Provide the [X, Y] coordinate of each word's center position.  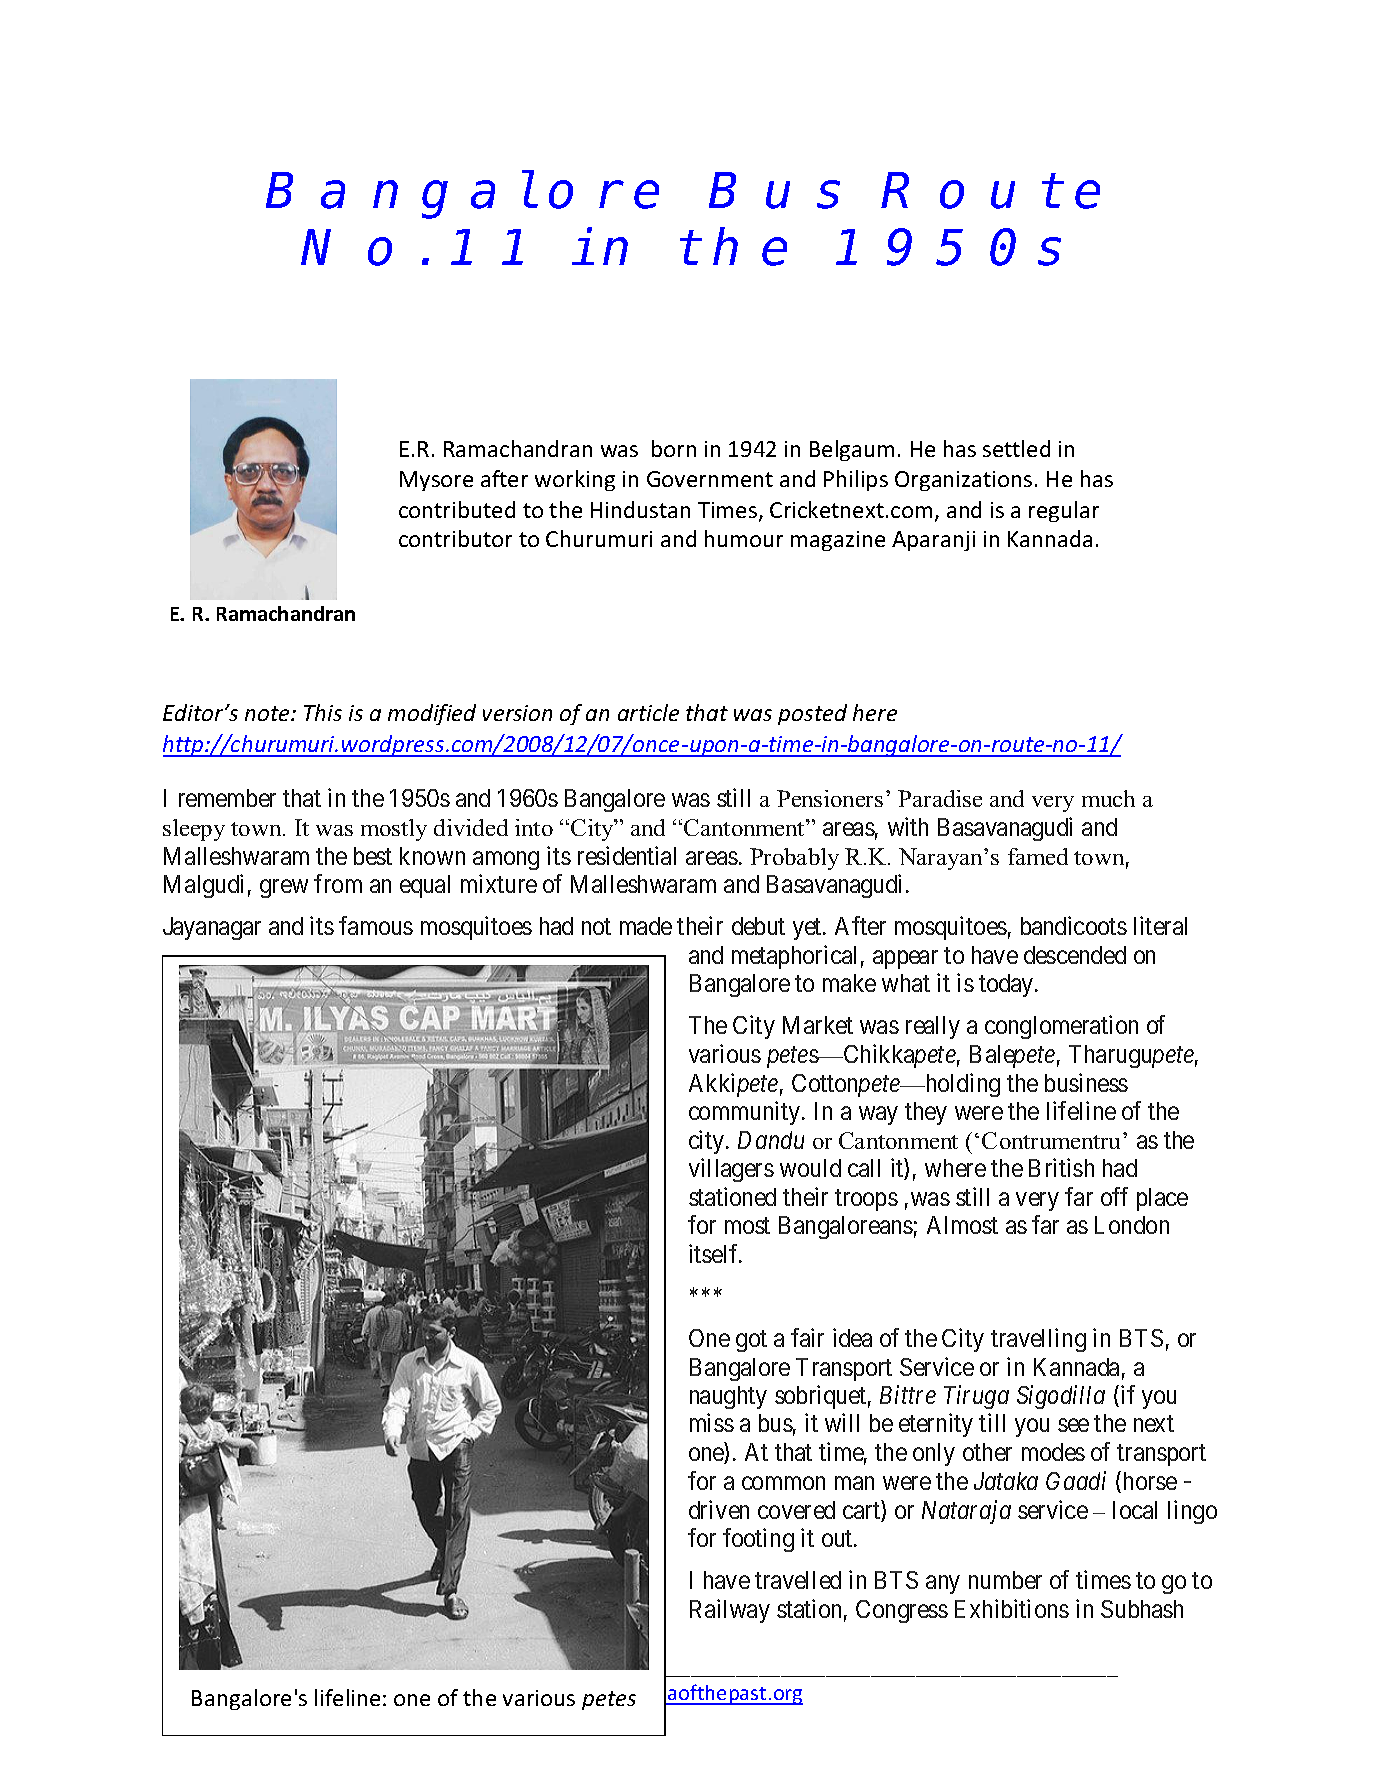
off [1114, 1196]
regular [1064, 511]
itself [715, 1253]
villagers [731, 1170]
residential [627, 855]
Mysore [436, 481]
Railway [730, 1611]
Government [710, 479]
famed [1038, 856]
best [373, 856]
